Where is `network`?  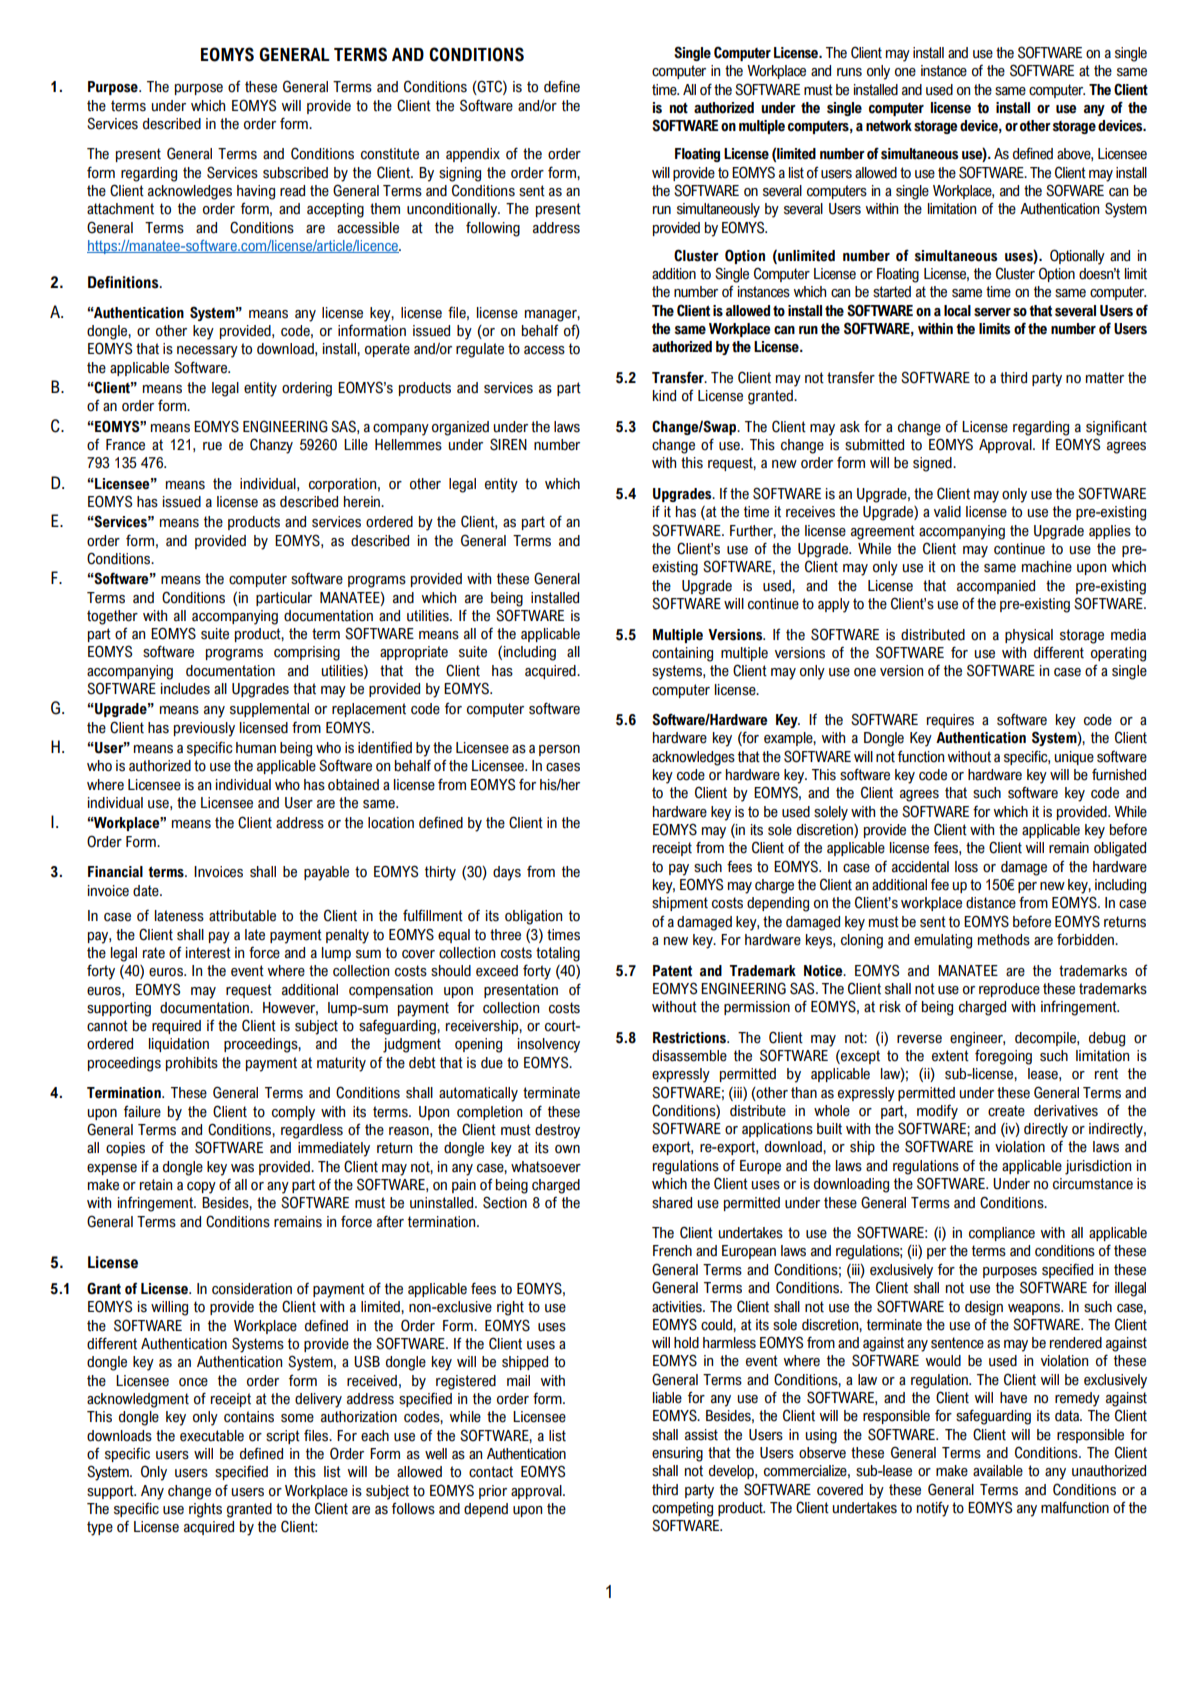
network is located at coordinates (889, 126).
